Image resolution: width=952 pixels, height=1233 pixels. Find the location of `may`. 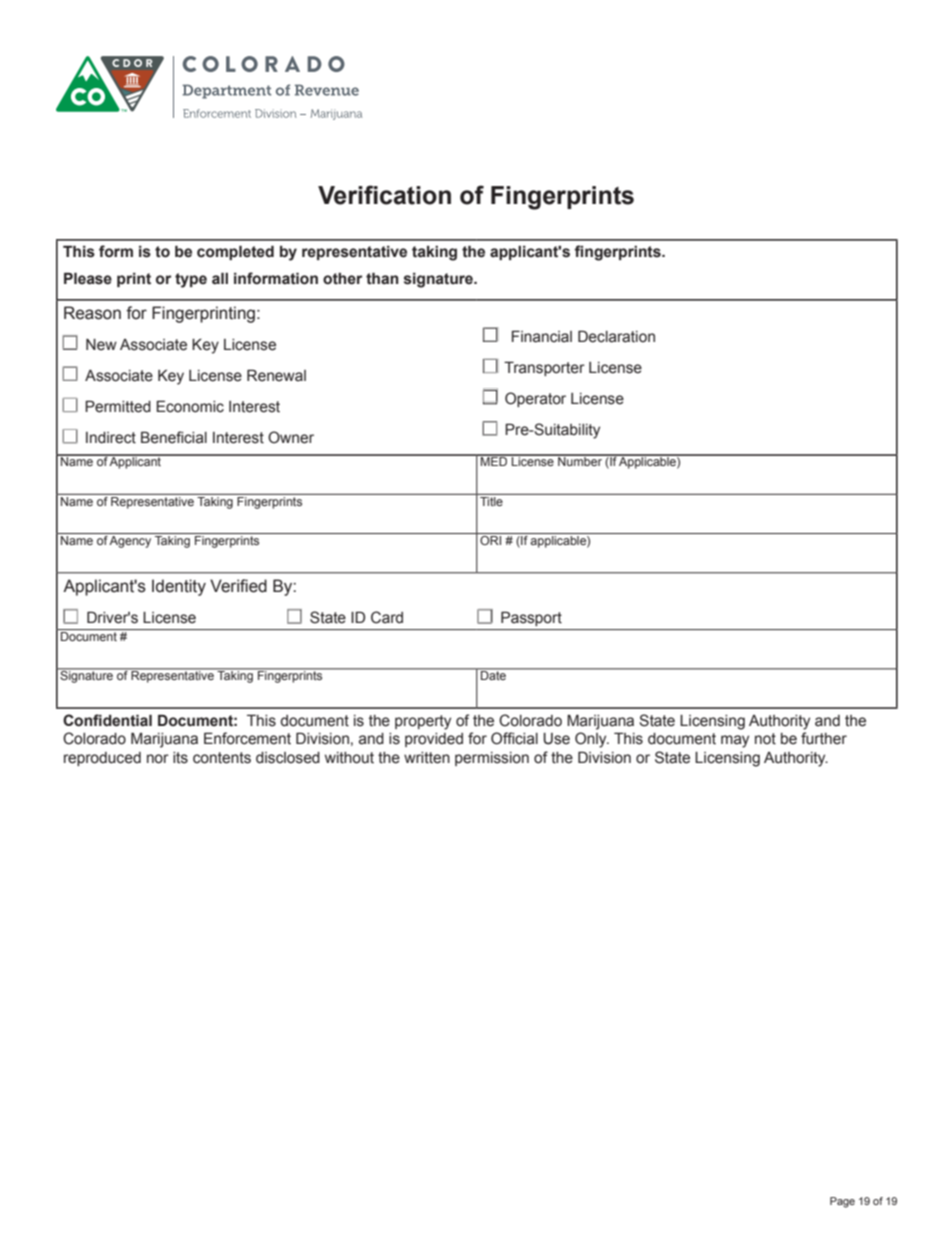

may is located at coordinates (735, 741).
